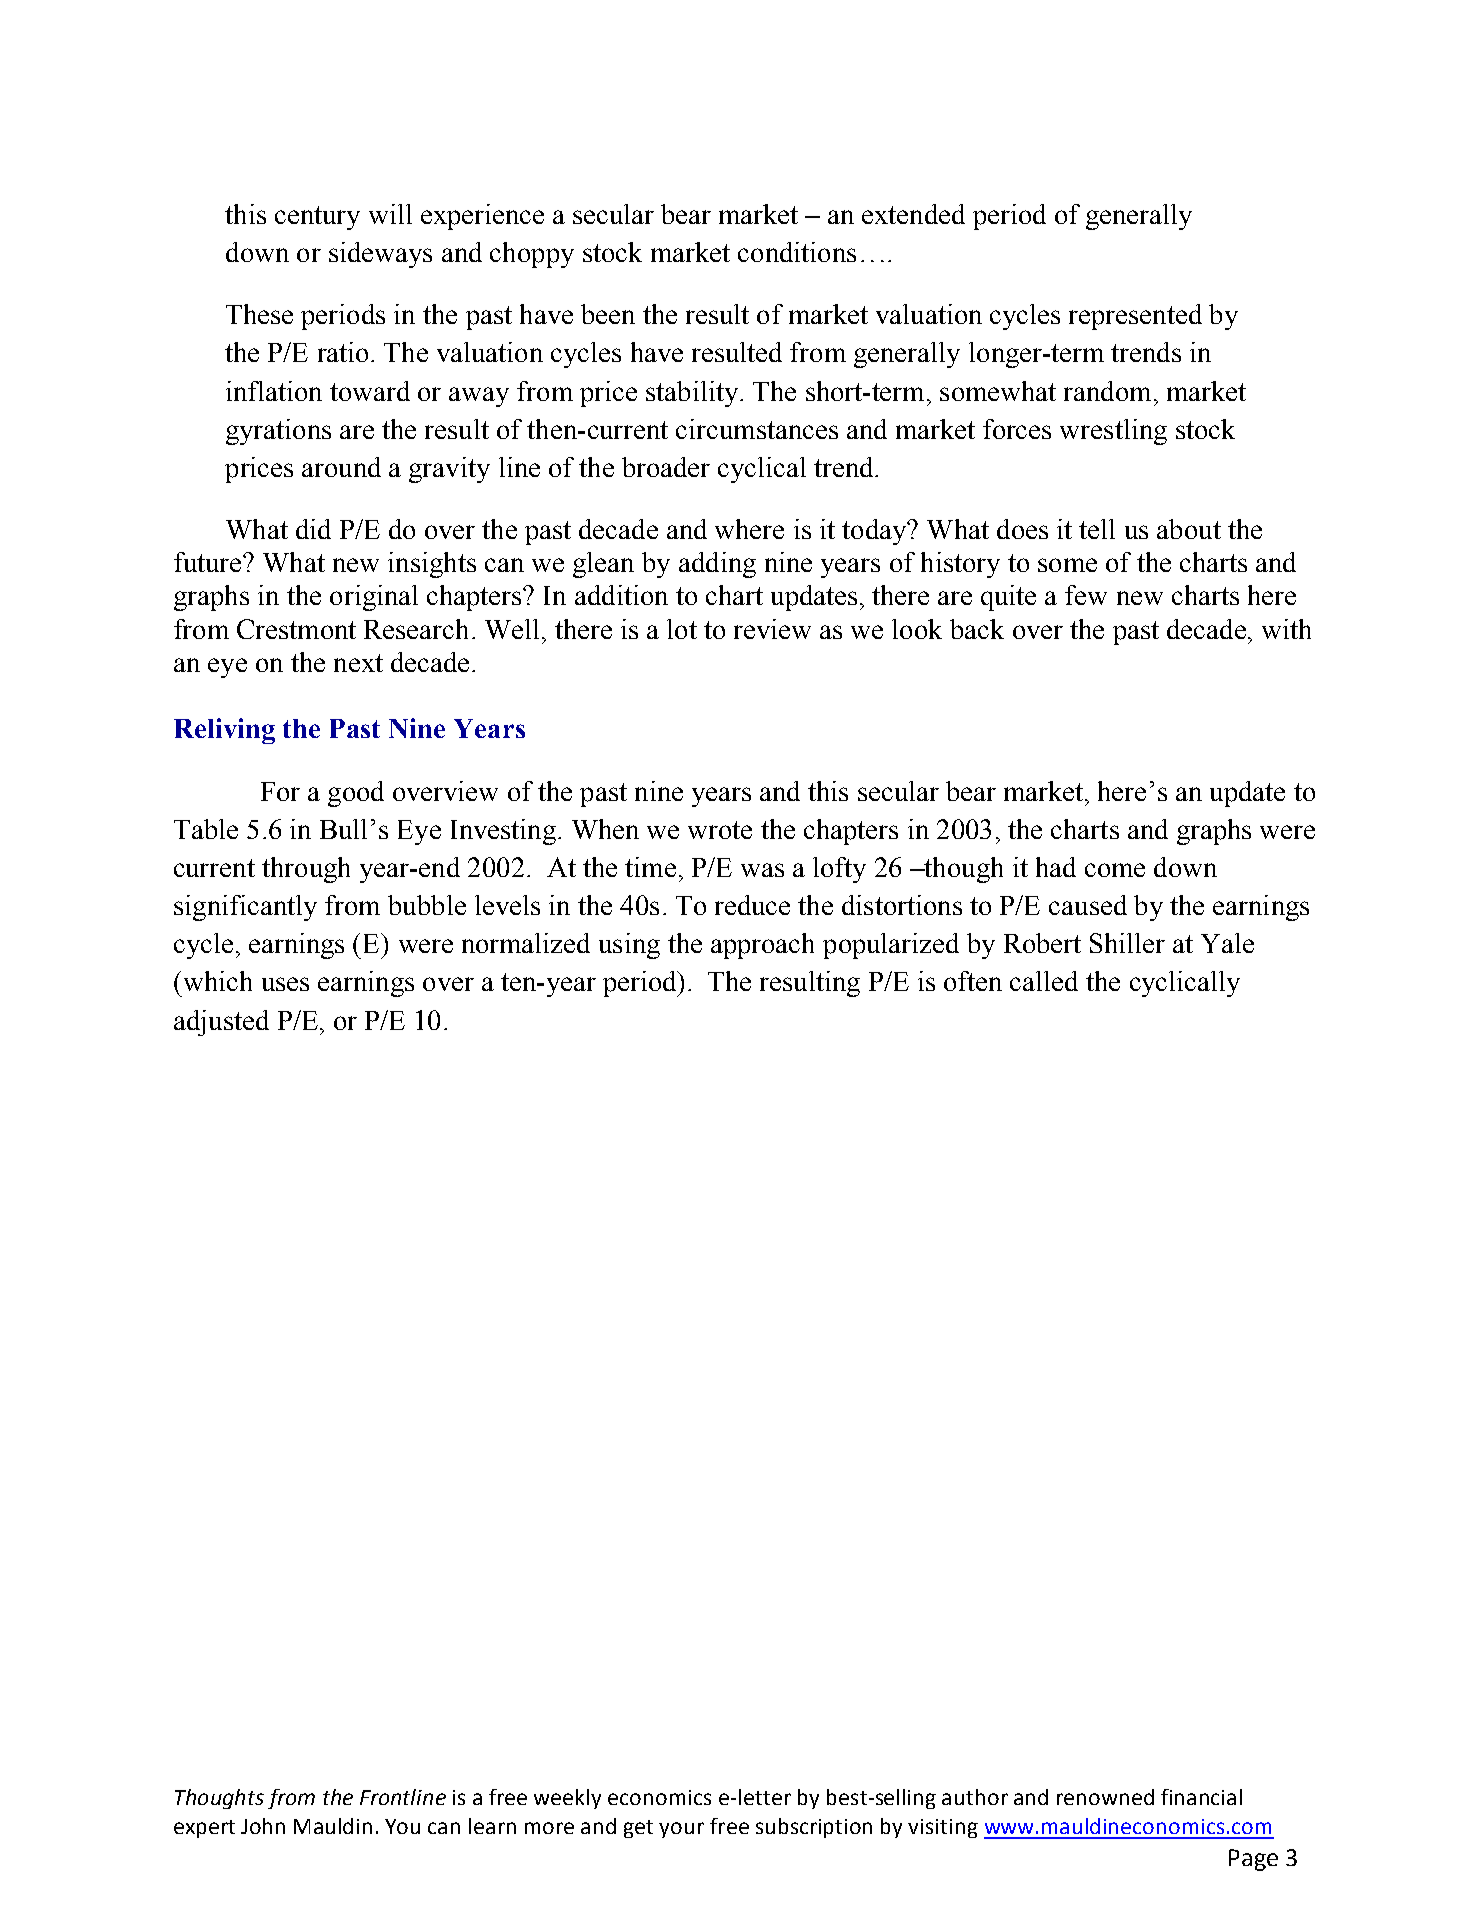  What do you see at coordinates (1086, 595) in the screenshot?
I see `few` at bounding box center [1086, 595].
